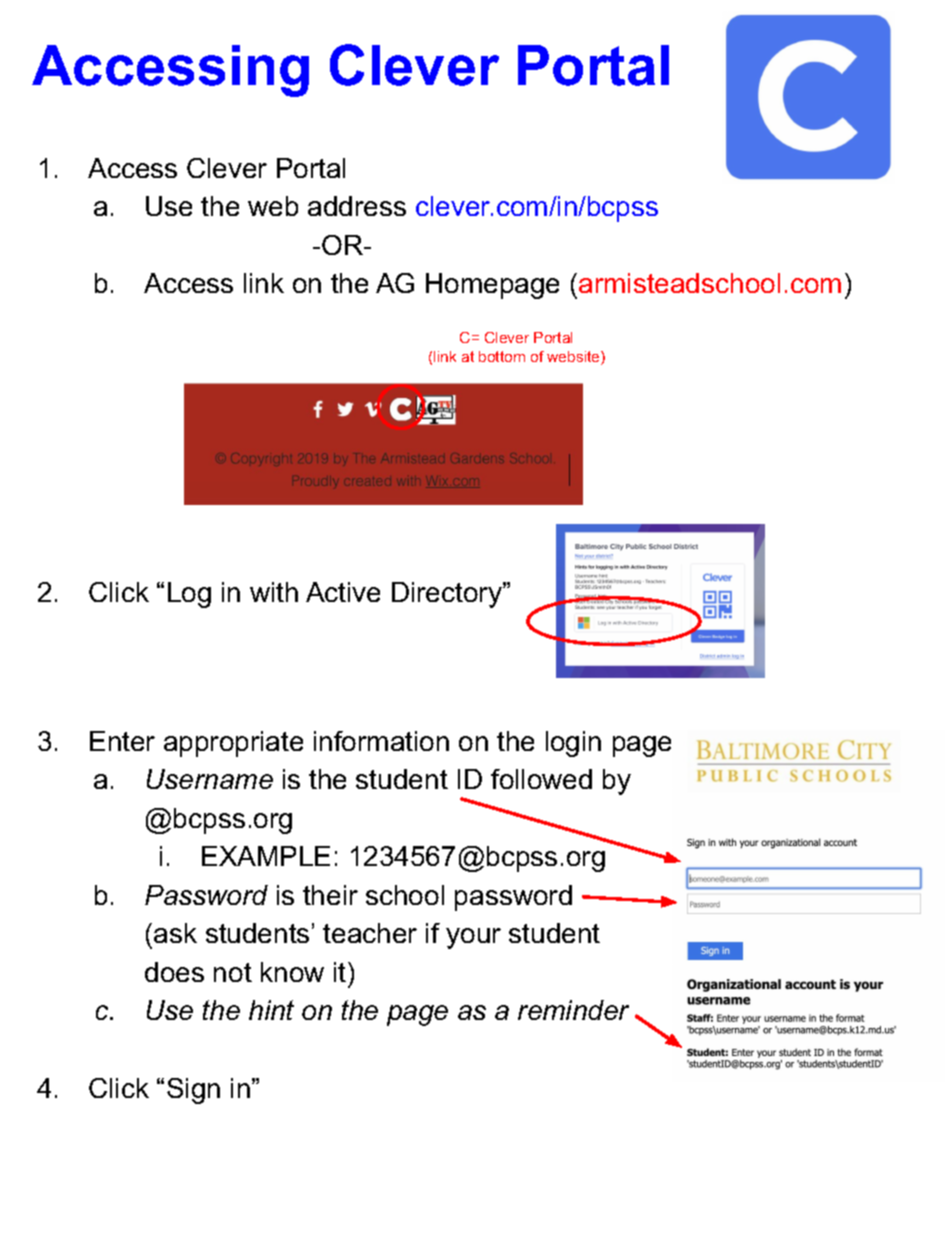 This page has width=952, height=1233. What do you see at coordinates (357, 206) in the page?
I see `address` at bounding box center [357, 206].
